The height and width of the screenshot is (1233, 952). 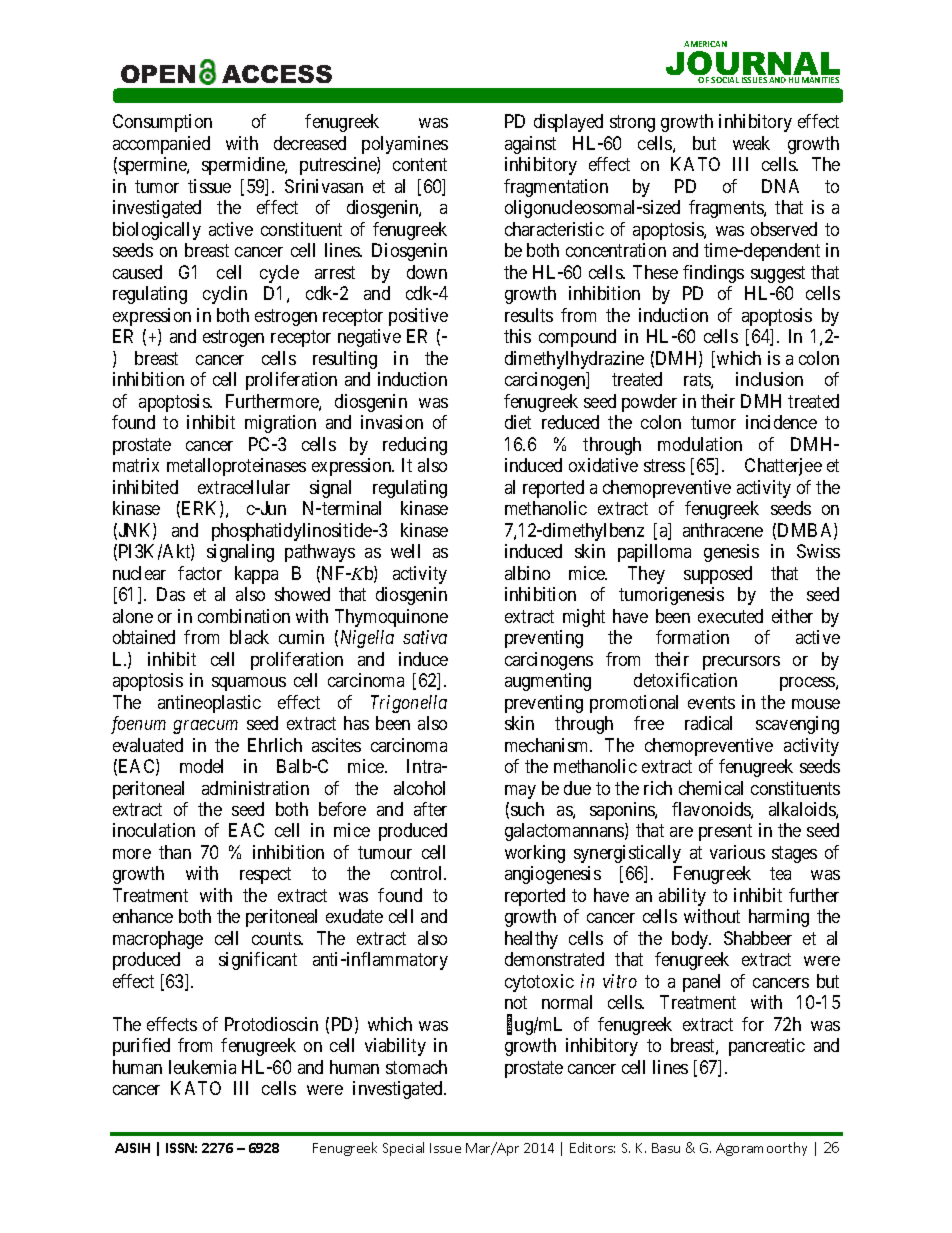 What do you see at coordinates (200, 573) in the screenshot?
I see `factor` at bounding box center [200, 573].
